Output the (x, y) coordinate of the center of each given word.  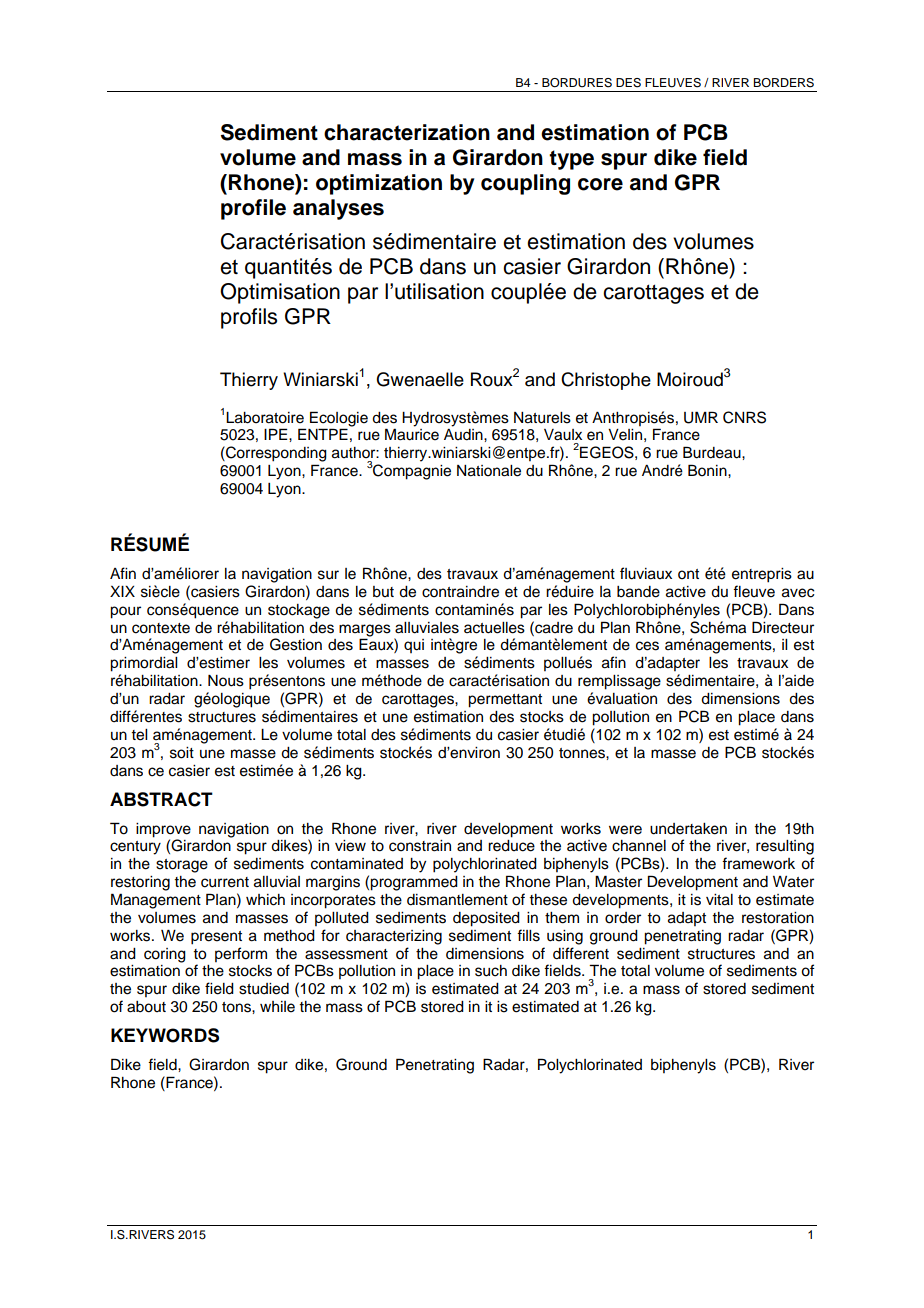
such (491, 971)
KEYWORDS (165, 1035)
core (600, 184)
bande (638, 592)
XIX (122, 591)
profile (253, 209)
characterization (407, 132)
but (383, 592)
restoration (778, 918)
